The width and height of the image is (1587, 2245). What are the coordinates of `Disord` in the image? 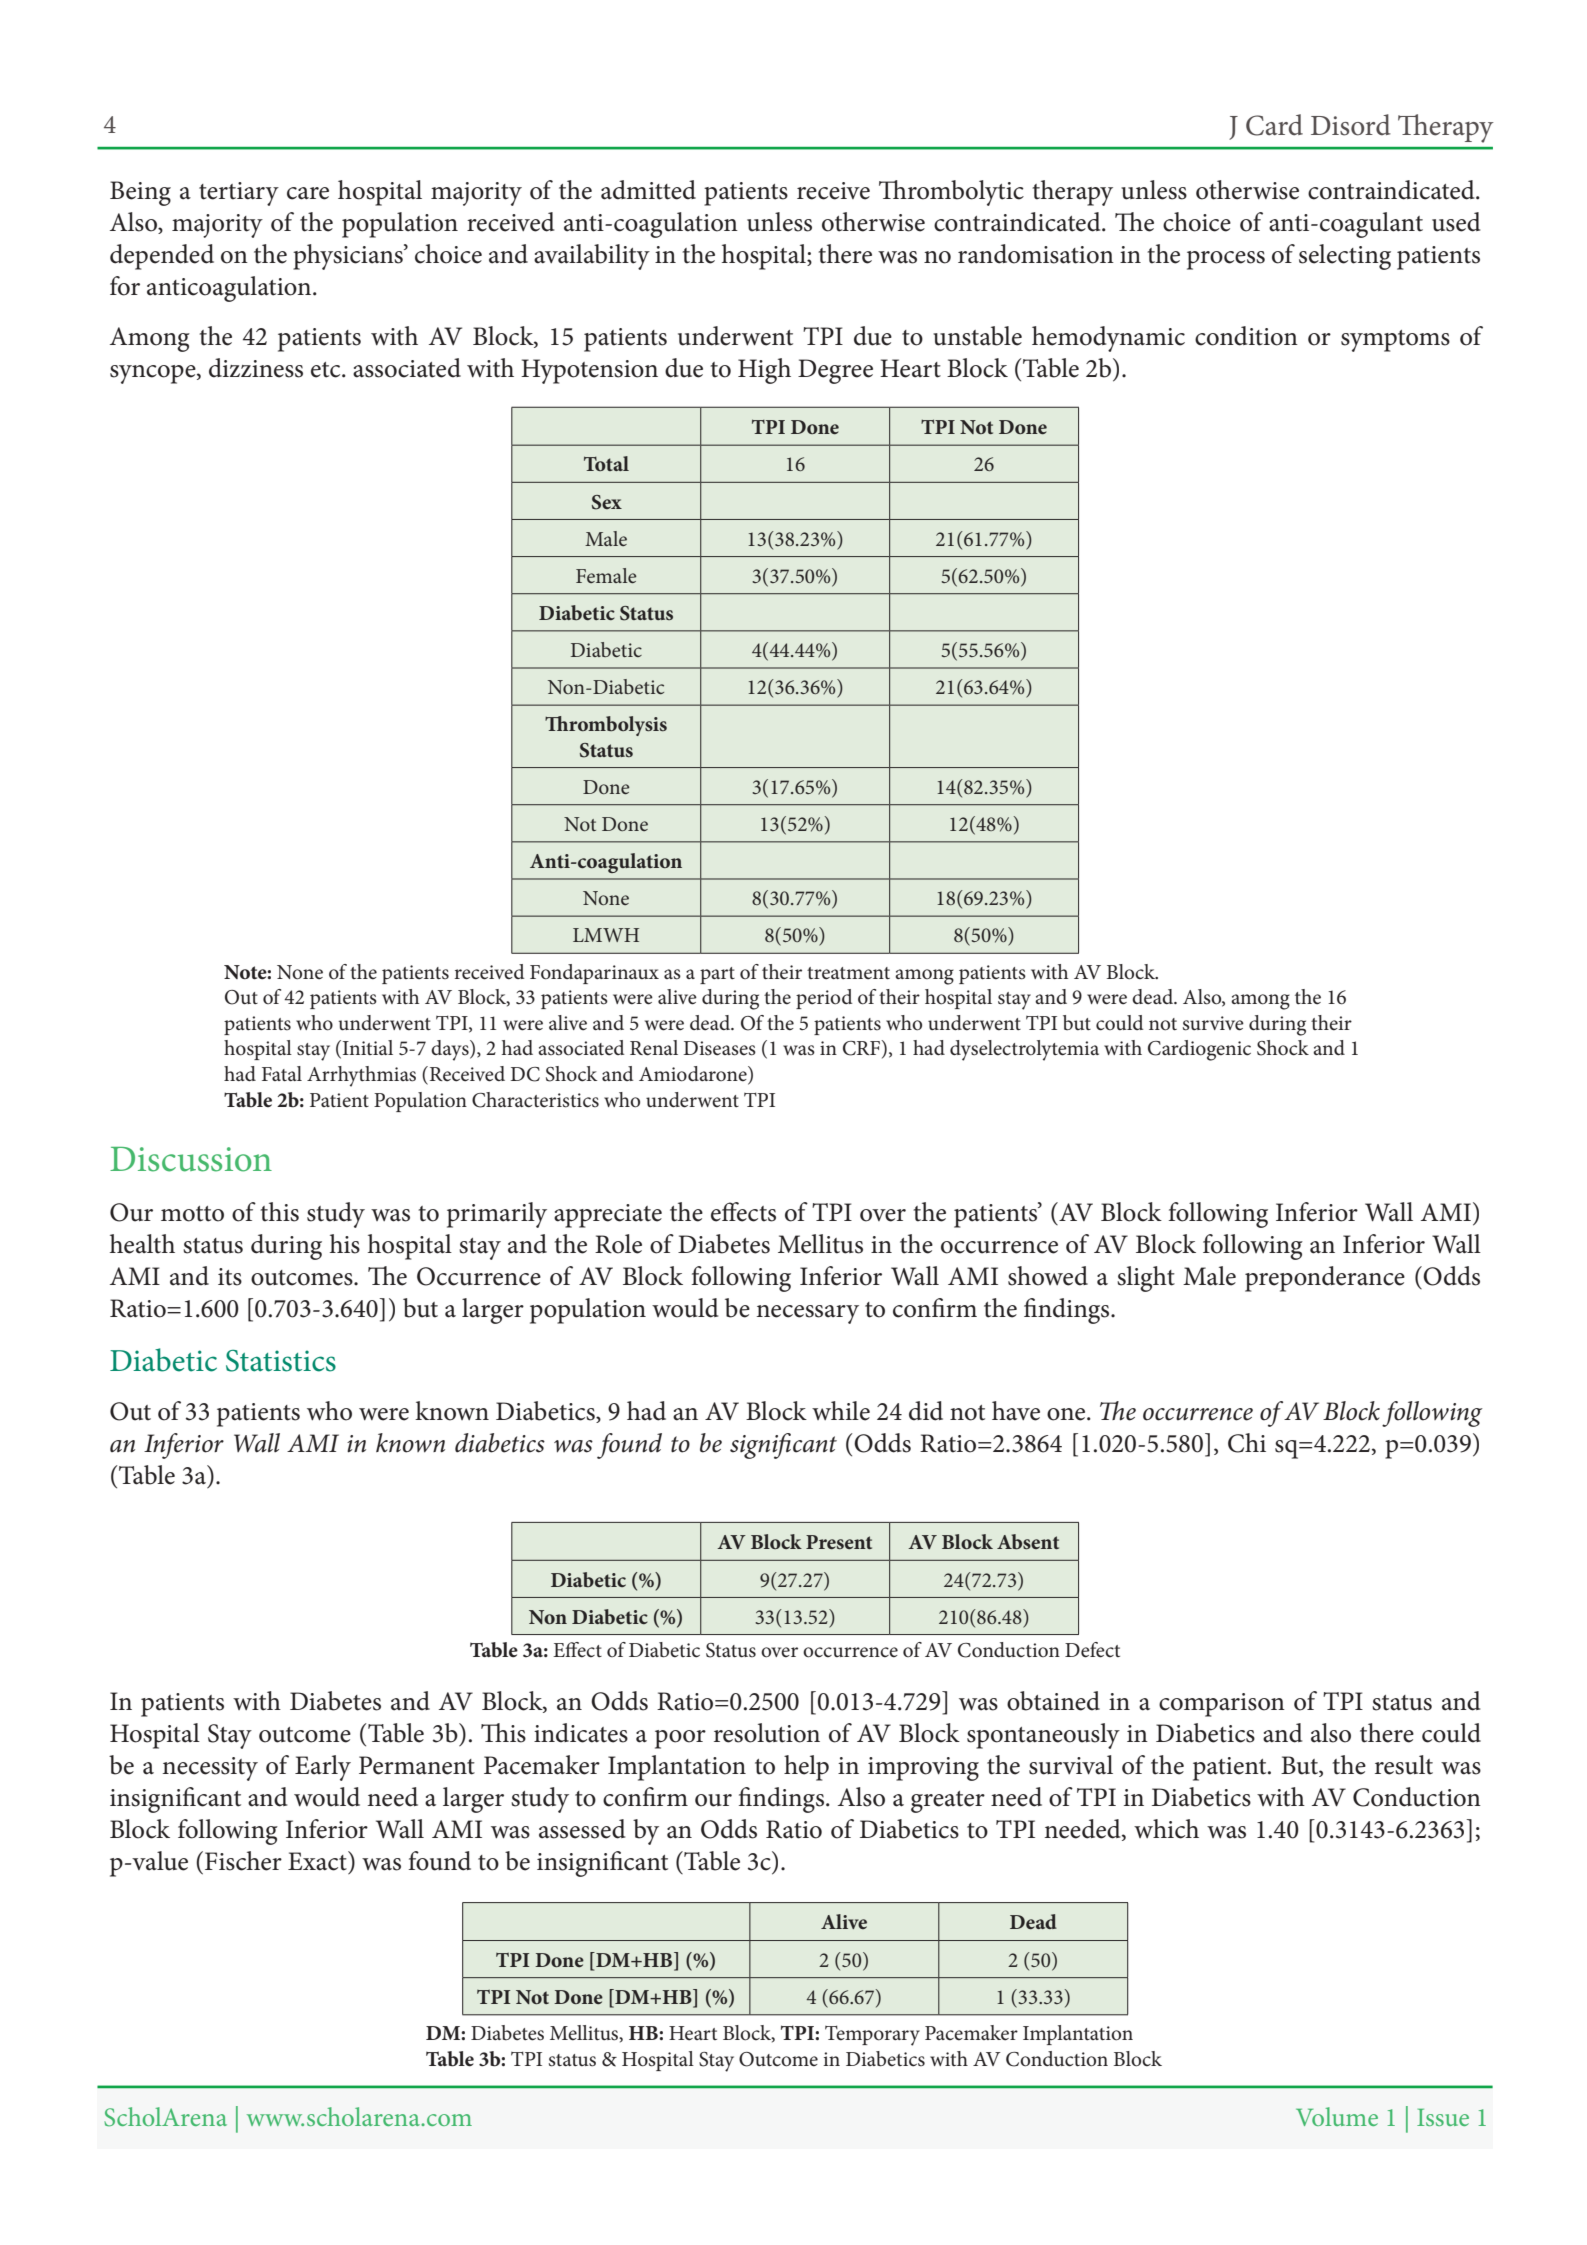 It's located at (1351, 125).
